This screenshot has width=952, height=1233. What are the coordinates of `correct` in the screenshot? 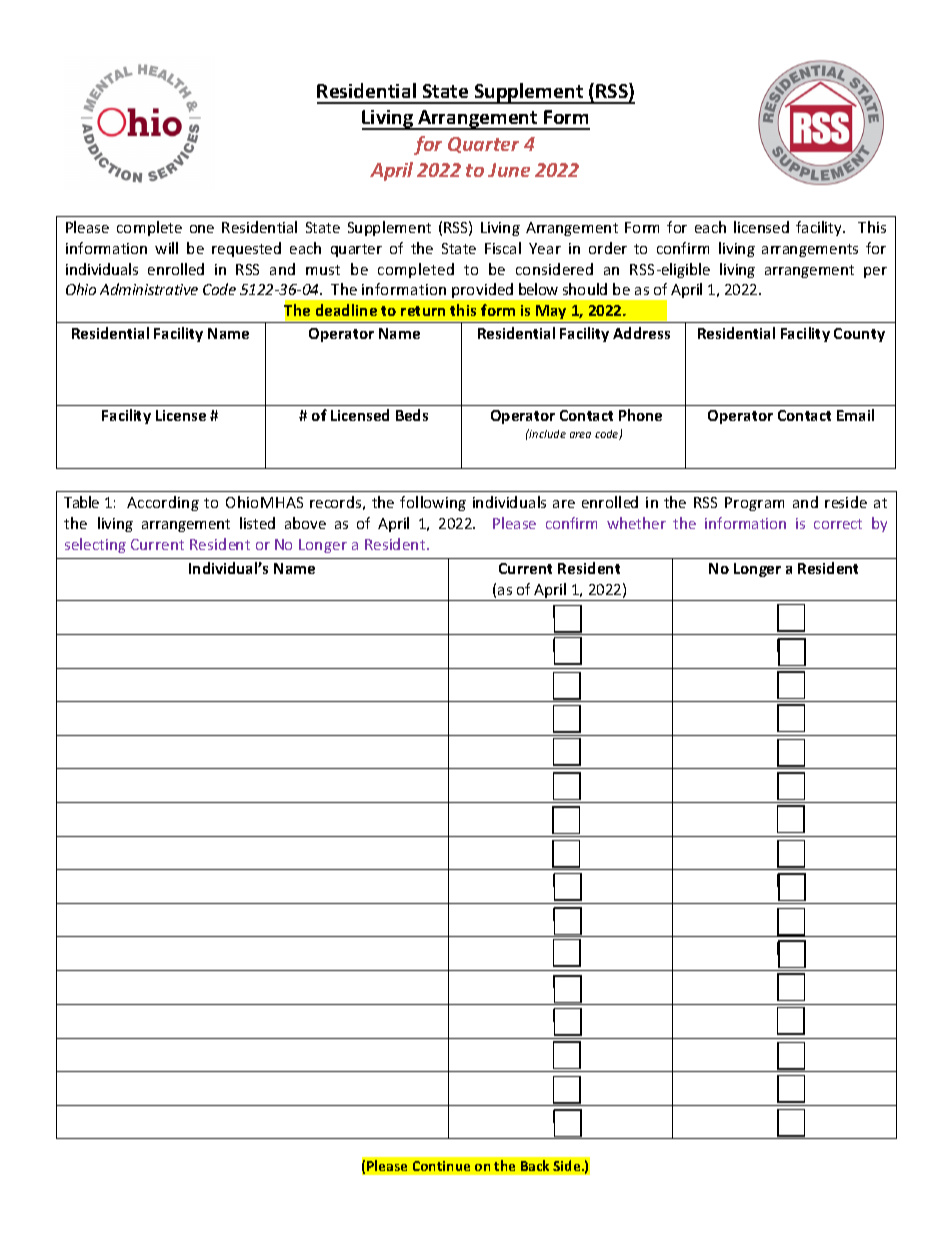 It's located at (838, 524).
